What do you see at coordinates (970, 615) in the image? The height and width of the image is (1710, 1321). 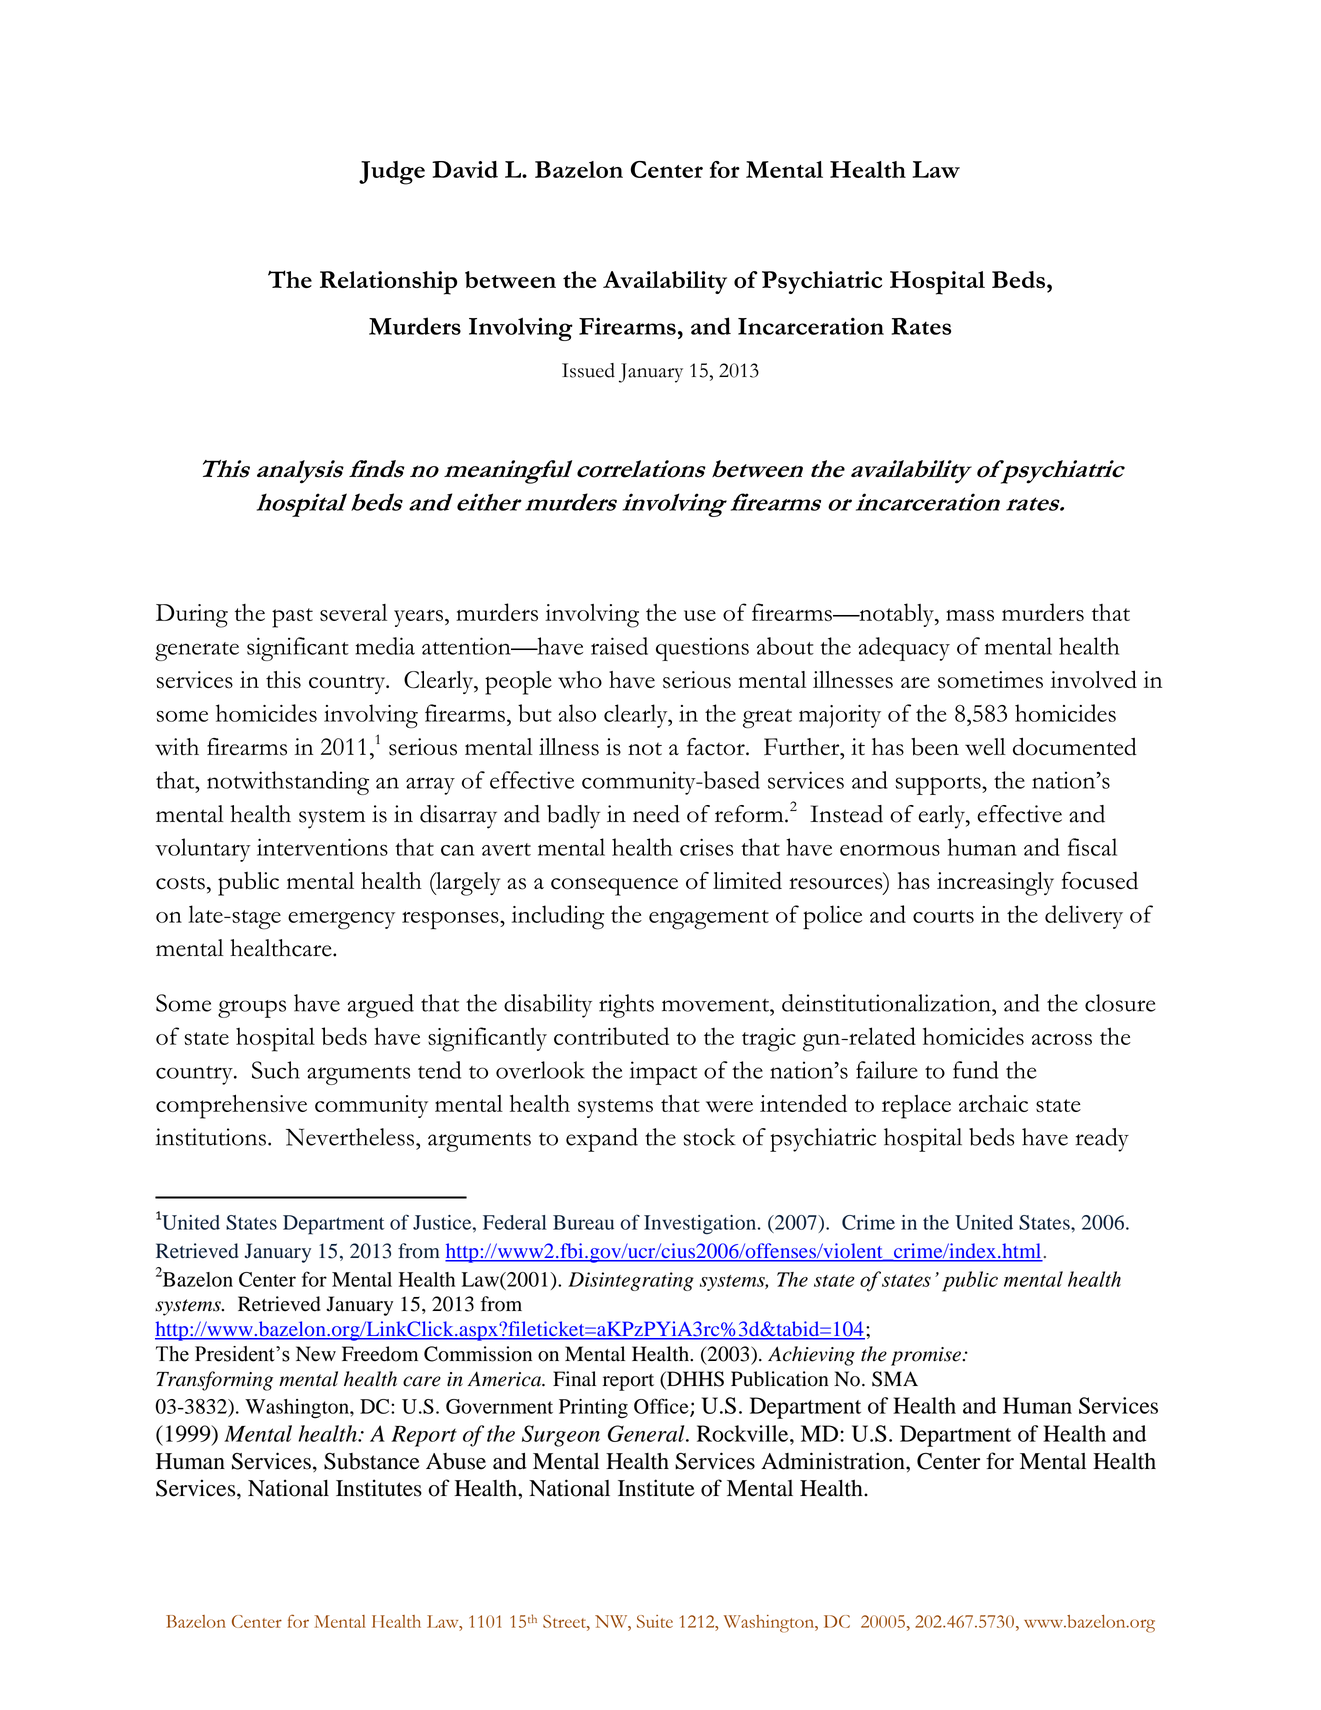 I see `mass` at bounding box center [970, 615].
